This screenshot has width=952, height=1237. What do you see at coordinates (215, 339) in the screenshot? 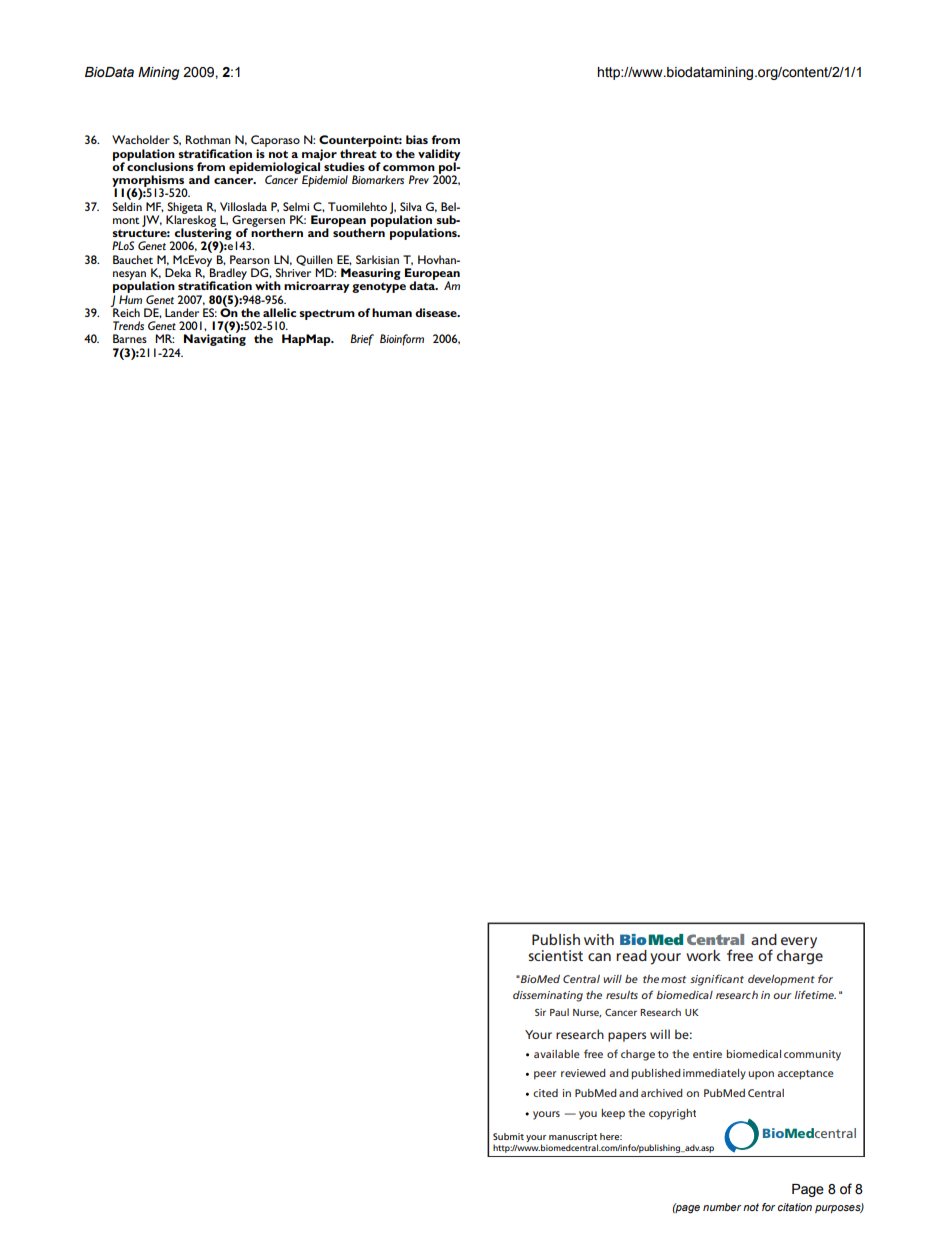
I see `Navigating` at bounding box center [215, 339].
